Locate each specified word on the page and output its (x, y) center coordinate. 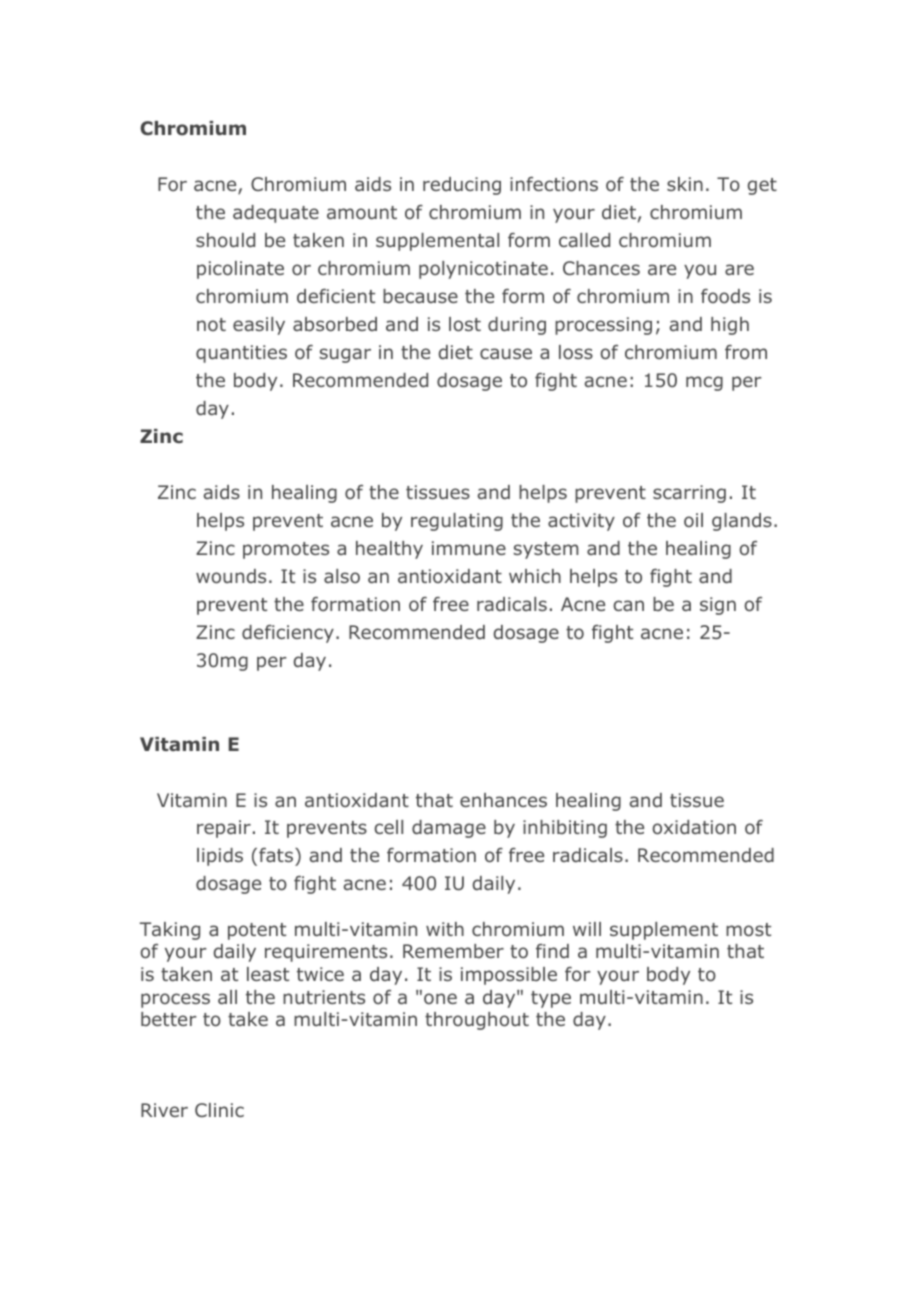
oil (693, 520)
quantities (241, 354)
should (225, 240)
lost (465, 324)
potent (257, 931)
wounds (231, 576)
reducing (462, 186)
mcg (704, 383)
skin (685, 184)
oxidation (694, 827)
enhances (503, 800)
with (445, 929)
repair (224, 829)
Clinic (219, 1110)
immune (469, 548)
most (748, 930)
